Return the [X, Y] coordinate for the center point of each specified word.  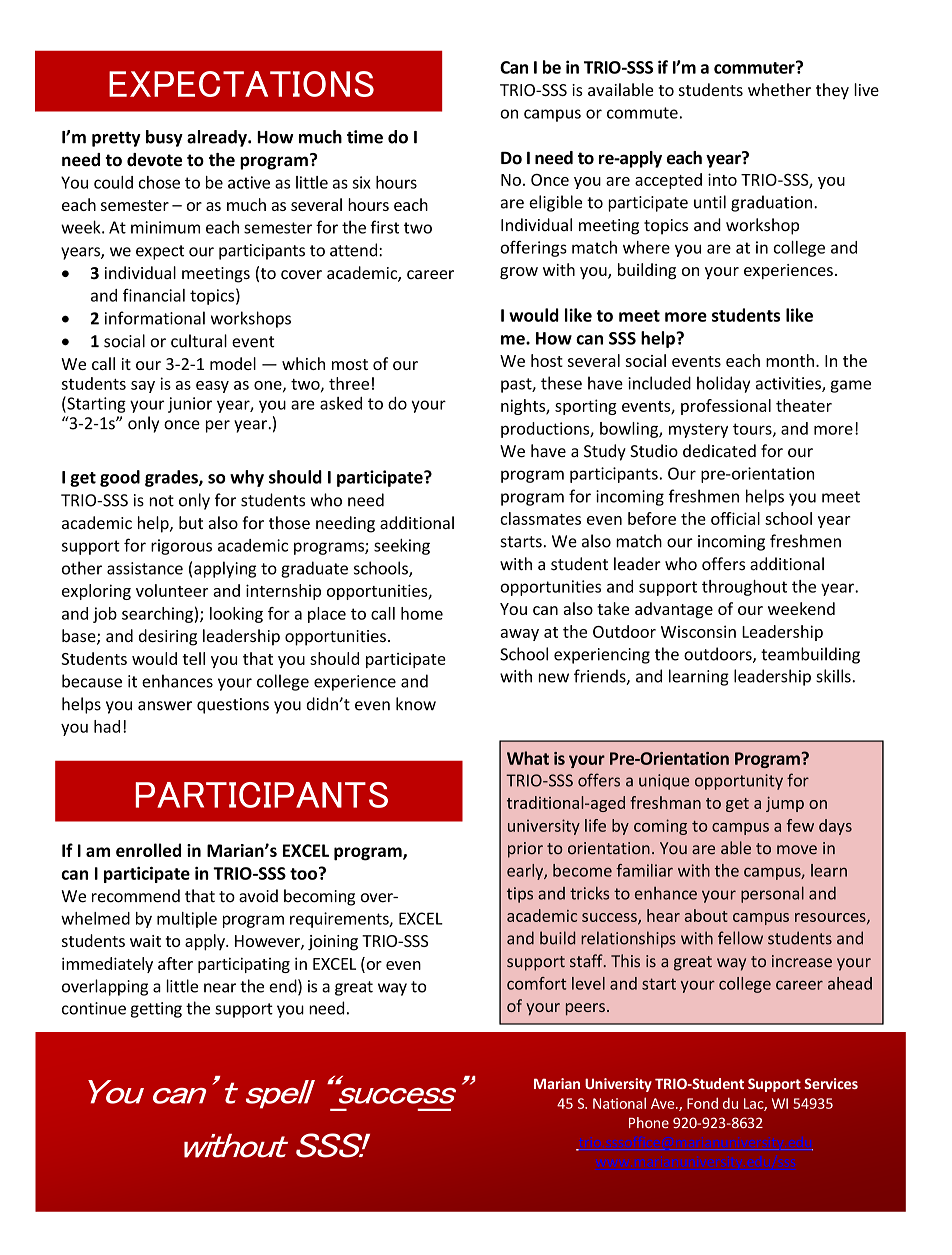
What [528, 758]
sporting [586, 407]
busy [164, 138]
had [107, 726]
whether [779, 89]
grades [172, 478]
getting [156, 1010]
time [365, 137]
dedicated [719, 451]
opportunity [739, 782]
